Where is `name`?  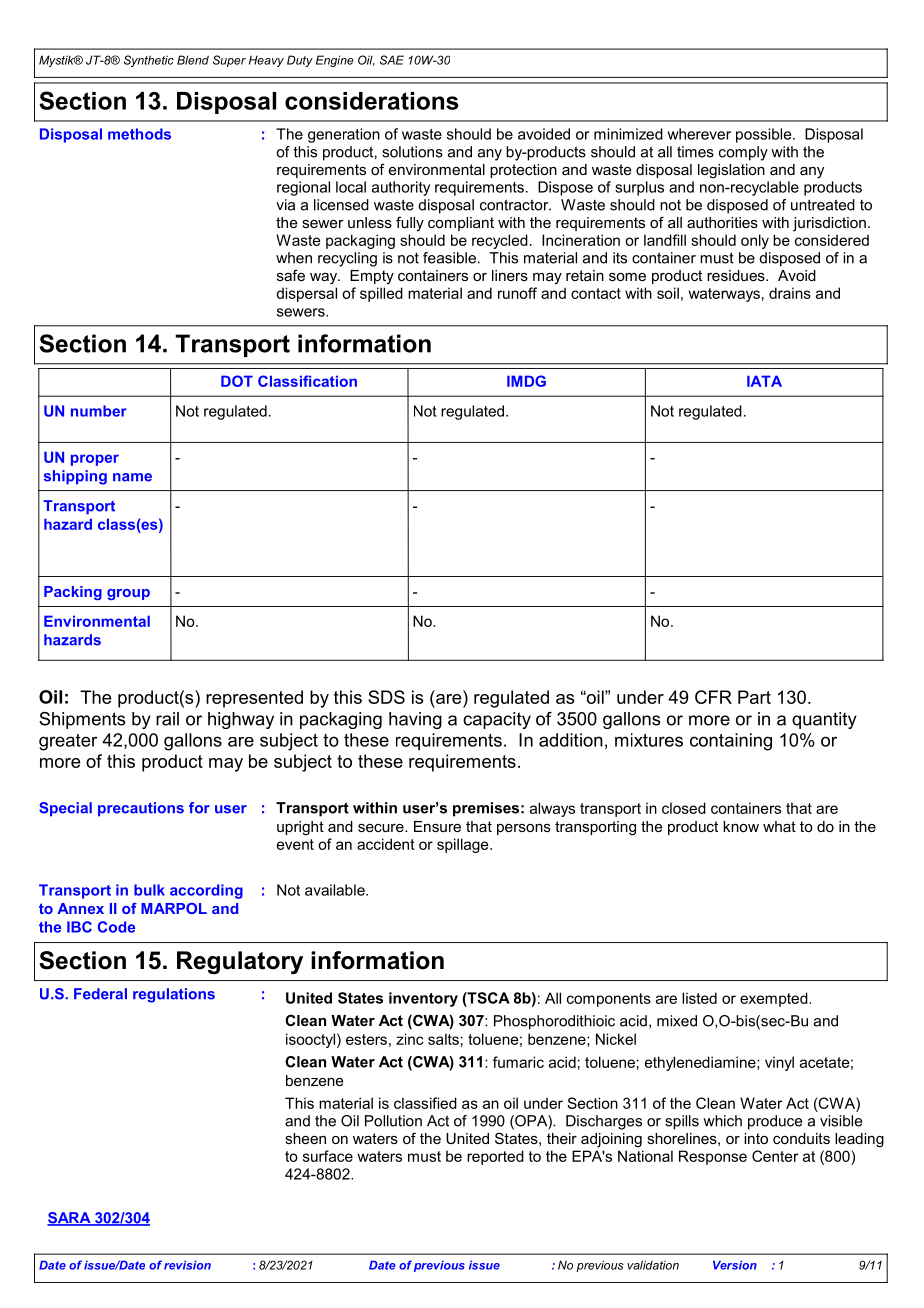
name is located at coordinates (132, 477).
